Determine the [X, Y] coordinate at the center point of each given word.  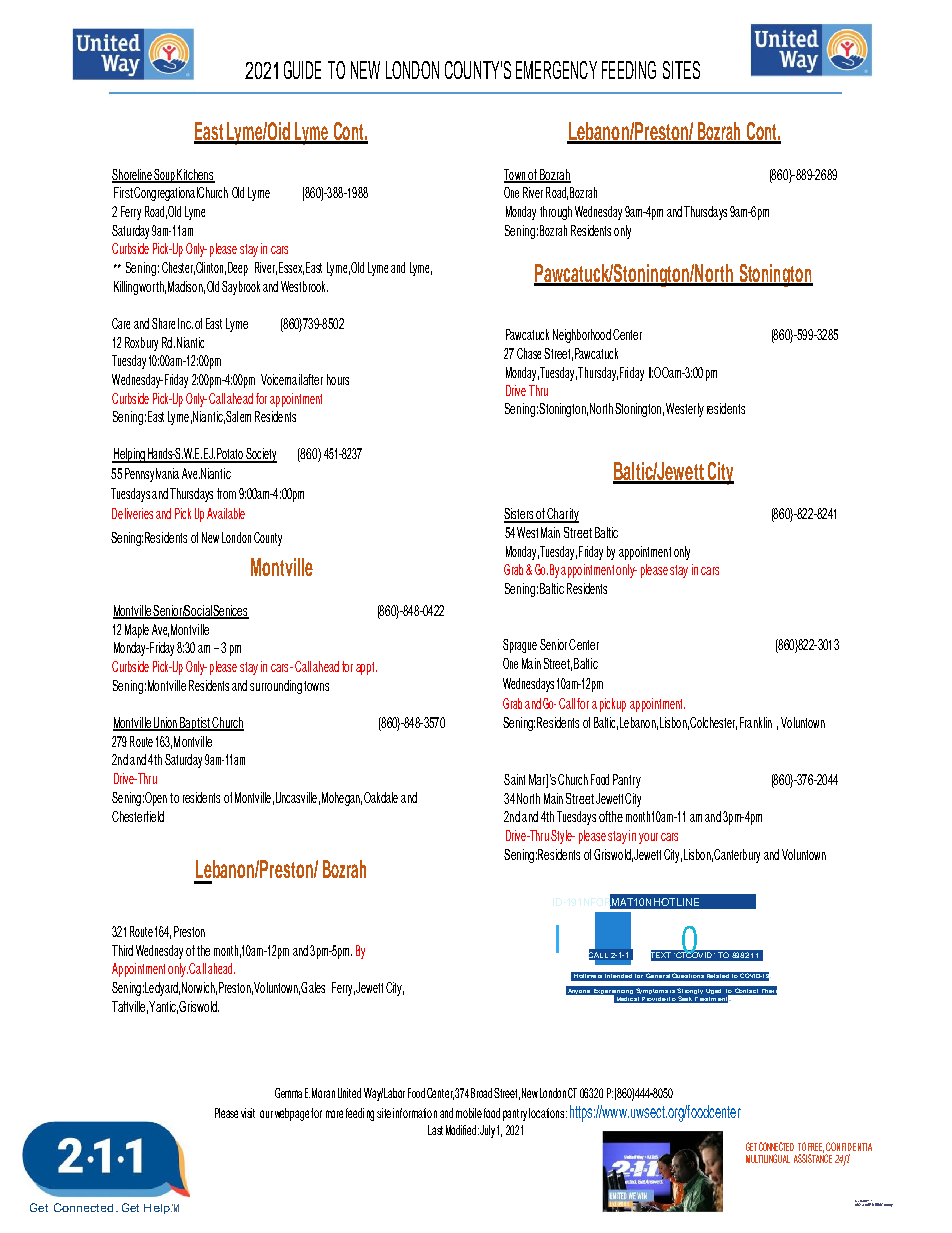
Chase [529, 353]
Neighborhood [582, 336]
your [648, 838]
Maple [137, 631]
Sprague [520, 646]
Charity [562, 515]
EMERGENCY [556, 70]
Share [163, 323]
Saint [514, 779]
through [556, 213]
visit [248, 1113]
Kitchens [195, 176]
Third [122, 950]
